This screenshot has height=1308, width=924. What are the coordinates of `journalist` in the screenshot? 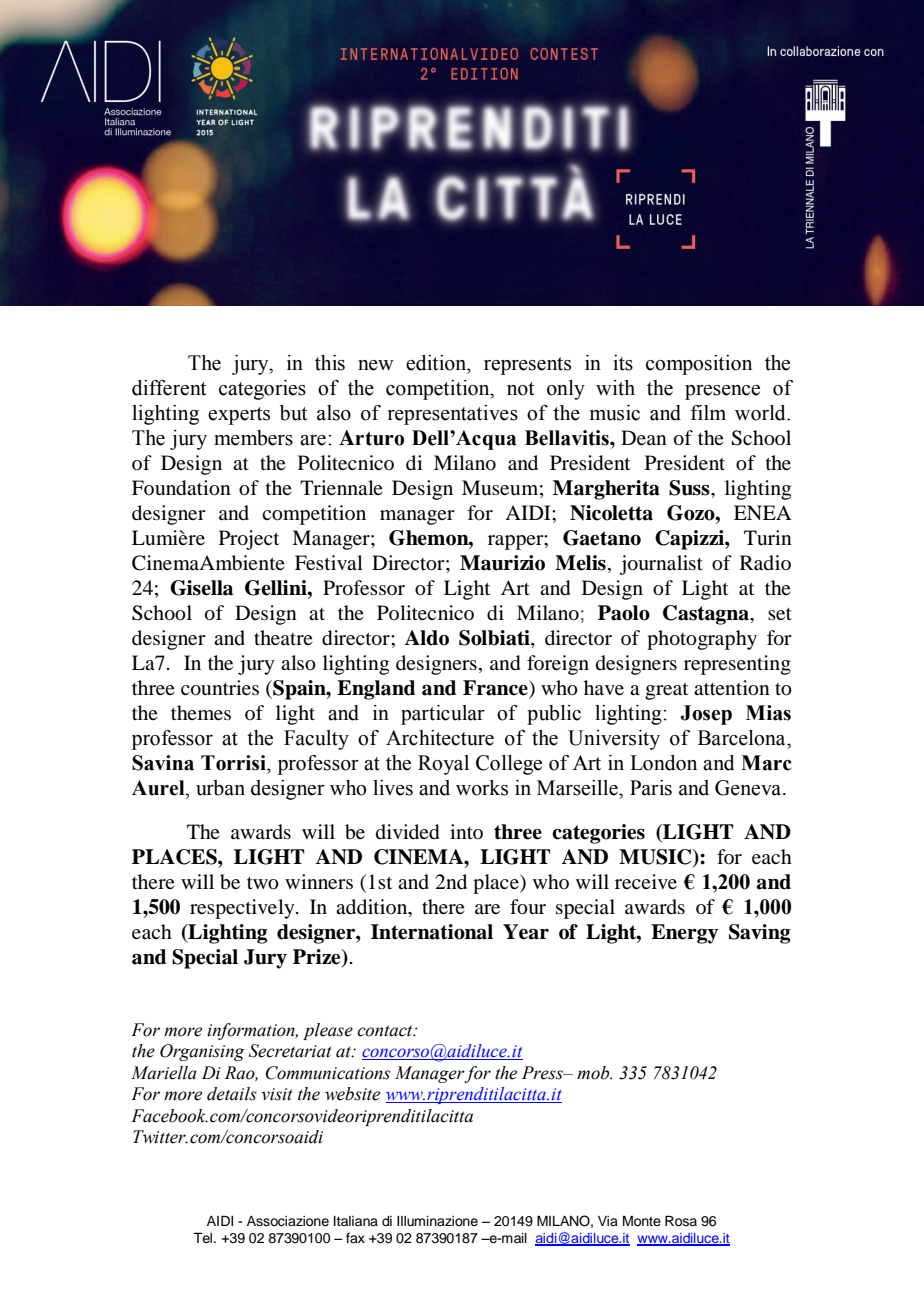 It's located at (661, 565).
